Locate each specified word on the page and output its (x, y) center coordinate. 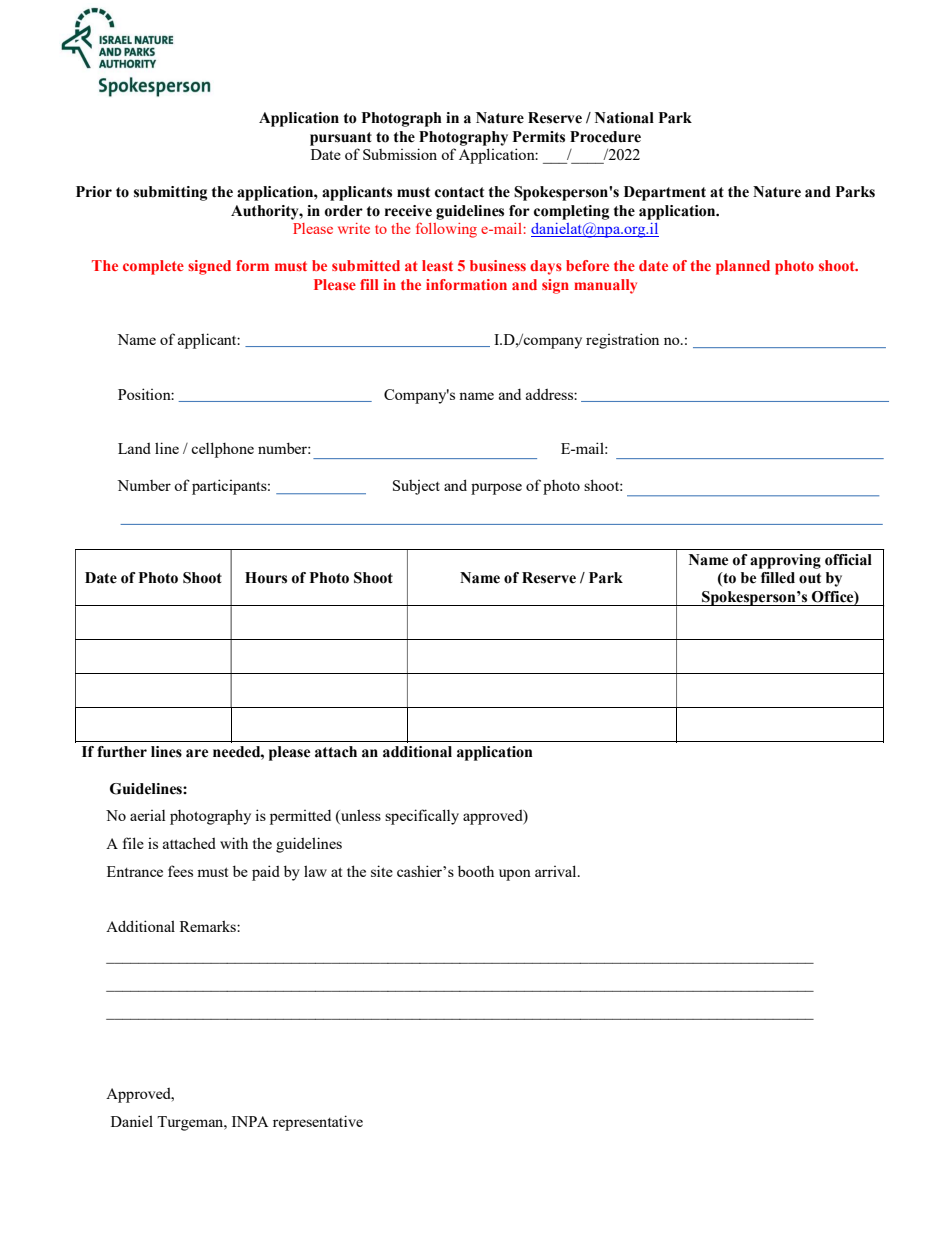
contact (459, 192)
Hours (266, 578)
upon (515, 875)
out (810, 578)
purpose (496, 489)
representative (318, 1123)
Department (665, 193)
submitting (170, 193)
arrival (557, 871)
